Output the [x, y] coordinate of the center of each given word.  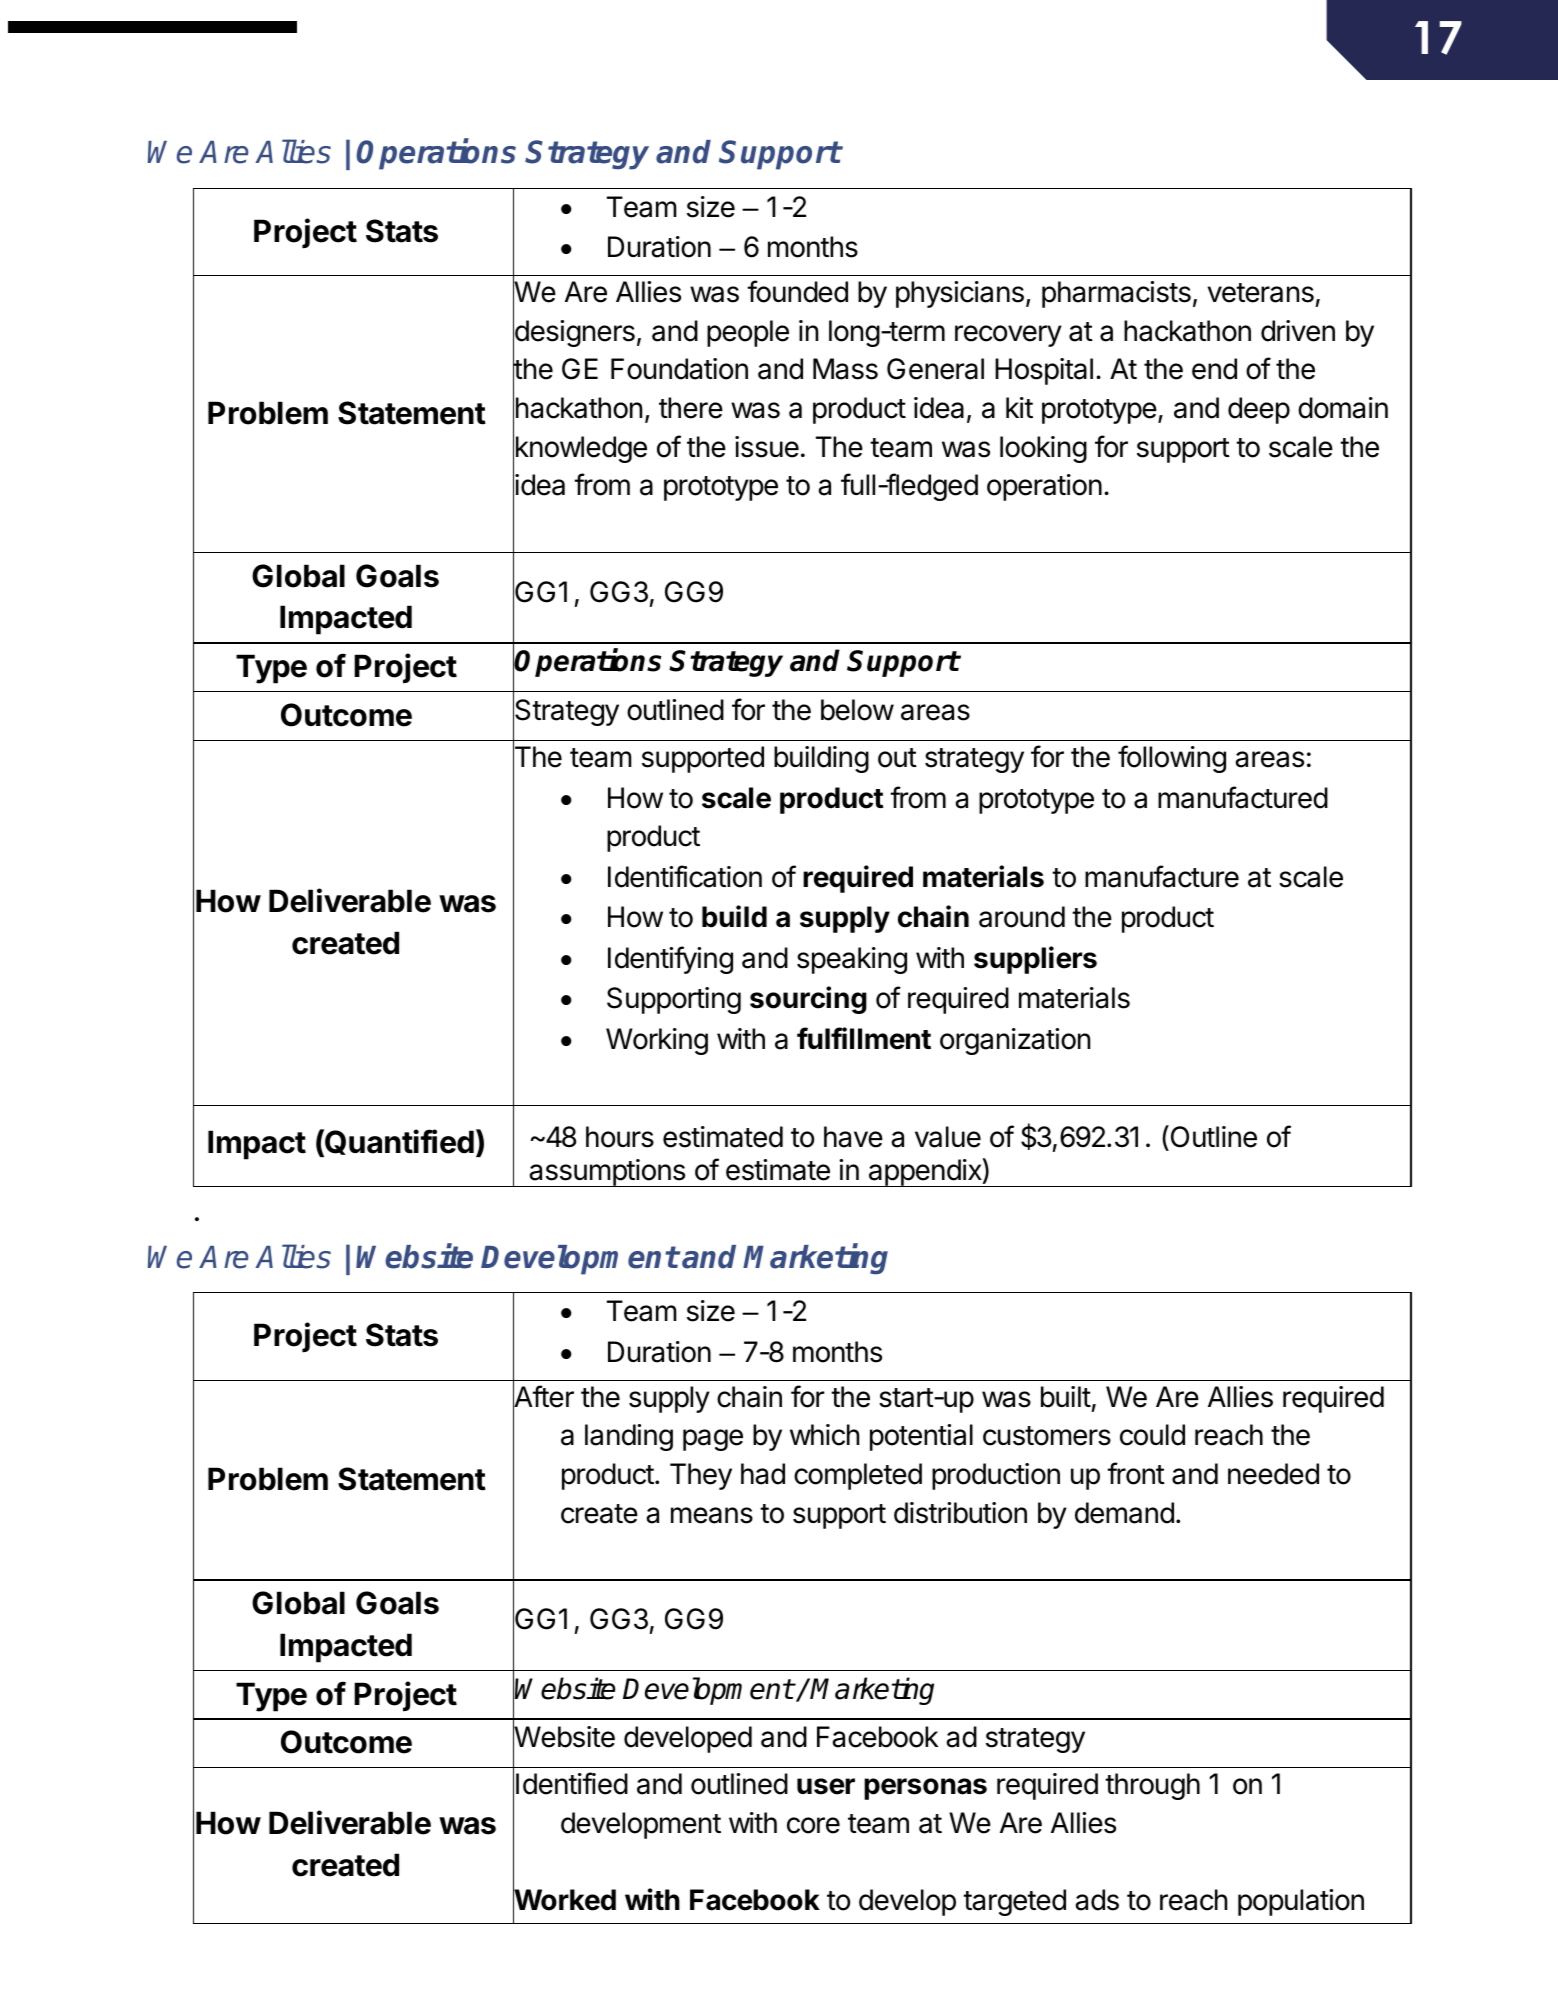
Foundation [679, 369]
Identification [685, 876]
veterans [1260, 293]
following [1172, 759]
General [935, 369]
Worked [564, 1900]
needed [1273, 1474]
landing [629, 1437]
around [1022, 917]
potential [921, 1437]
